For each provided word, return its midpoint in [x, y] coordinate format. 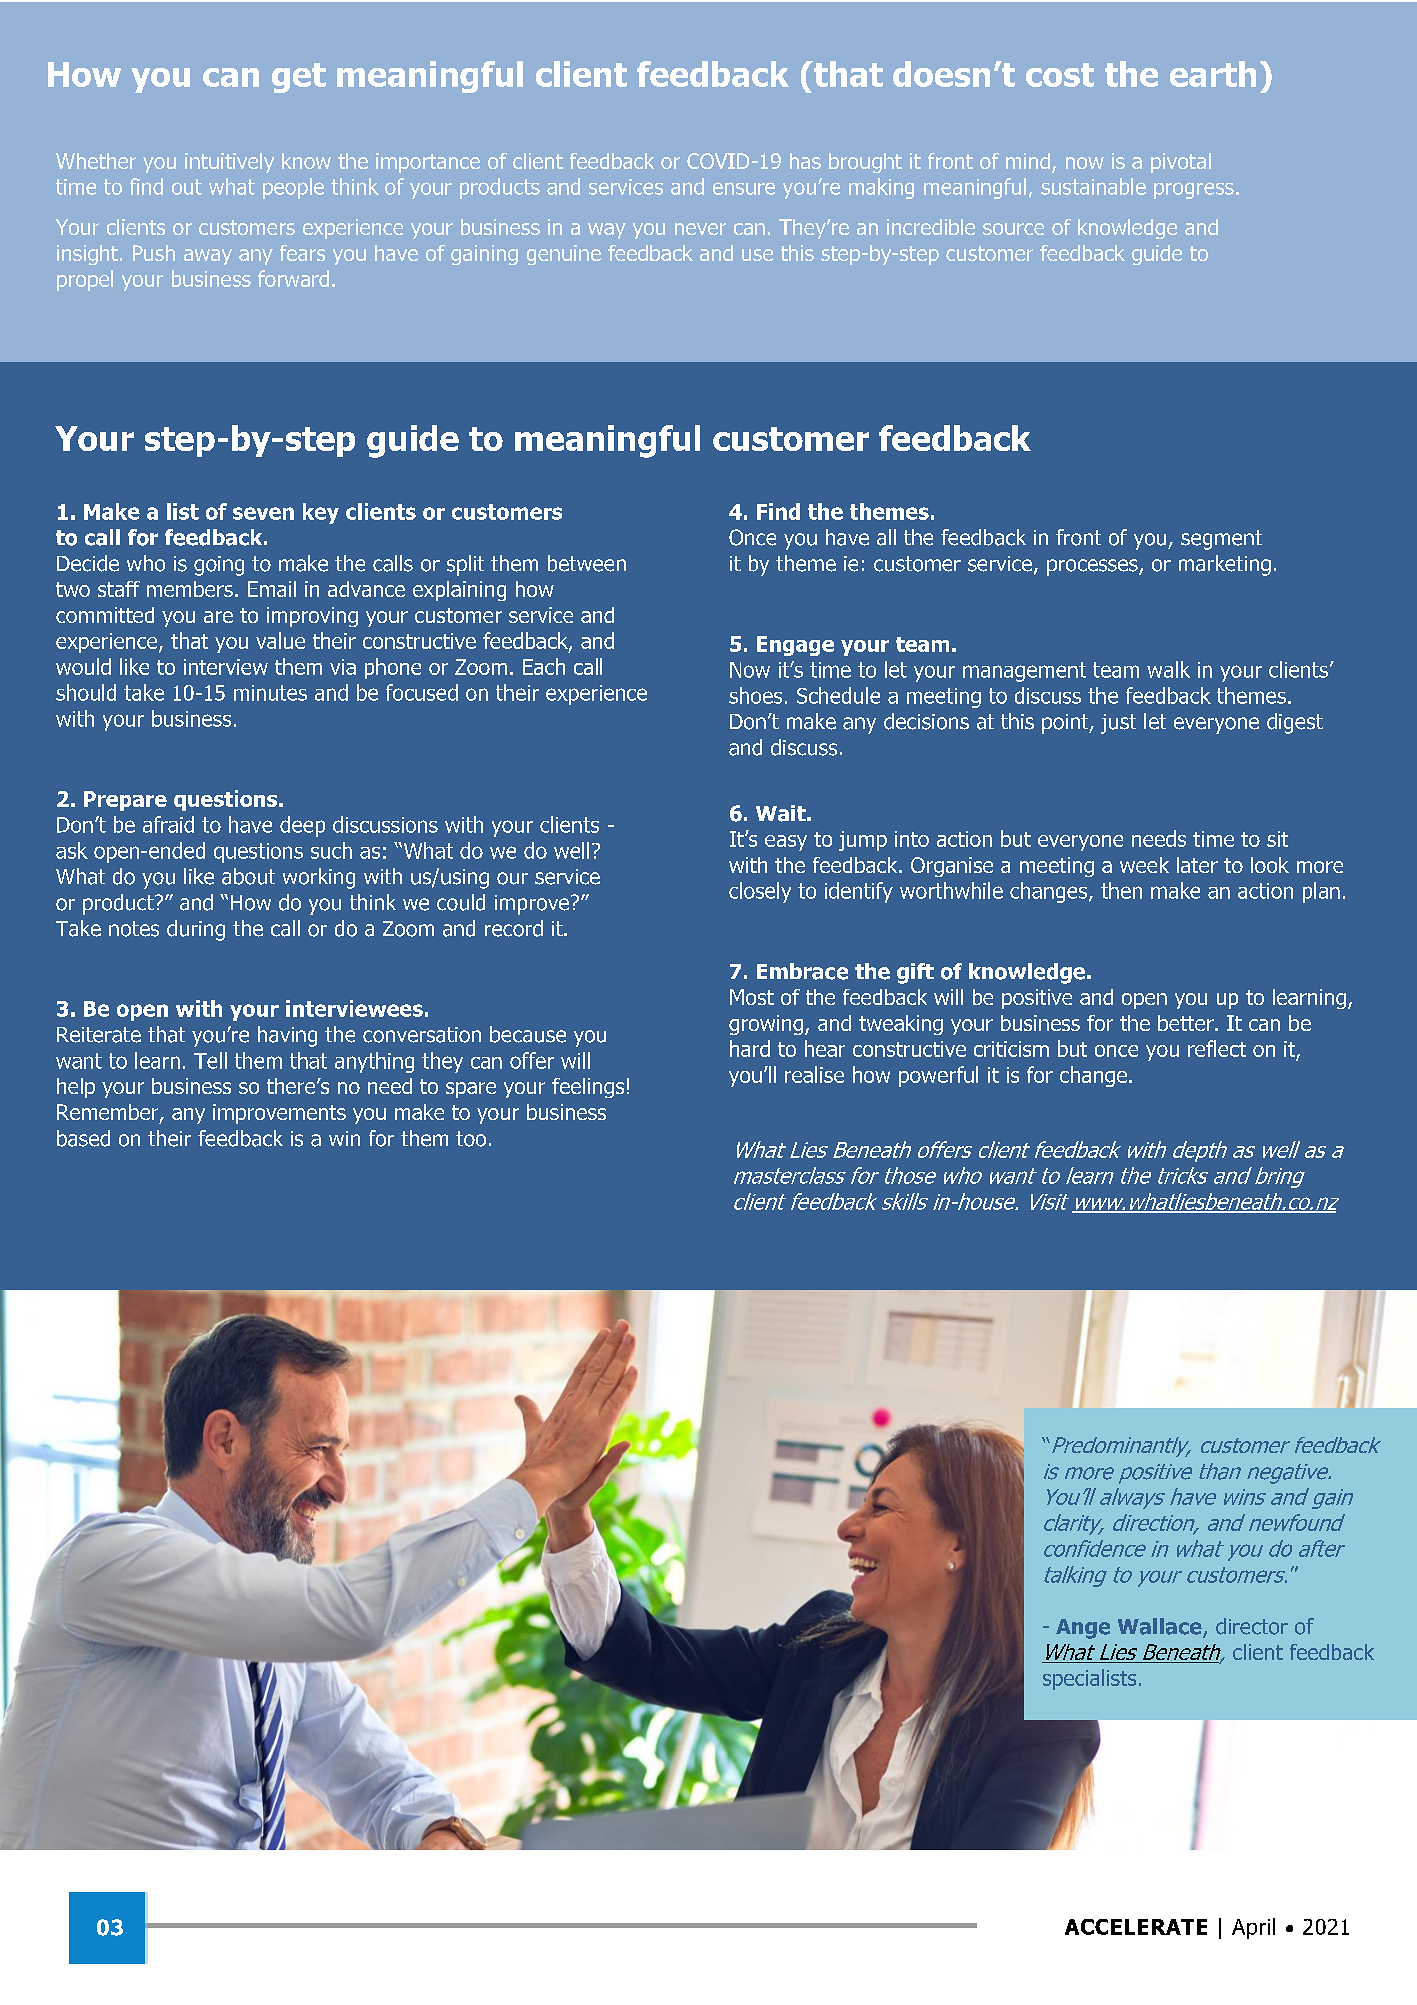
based [83, 1138]
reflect [1217, 1048]
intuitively [229, 163]
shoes [755, 695]
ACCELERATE [1136, 1927]
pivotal [1181, 163]
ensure [744, 188]
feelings [588, 1088]
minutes [270, 693]
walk [1168, 669]
